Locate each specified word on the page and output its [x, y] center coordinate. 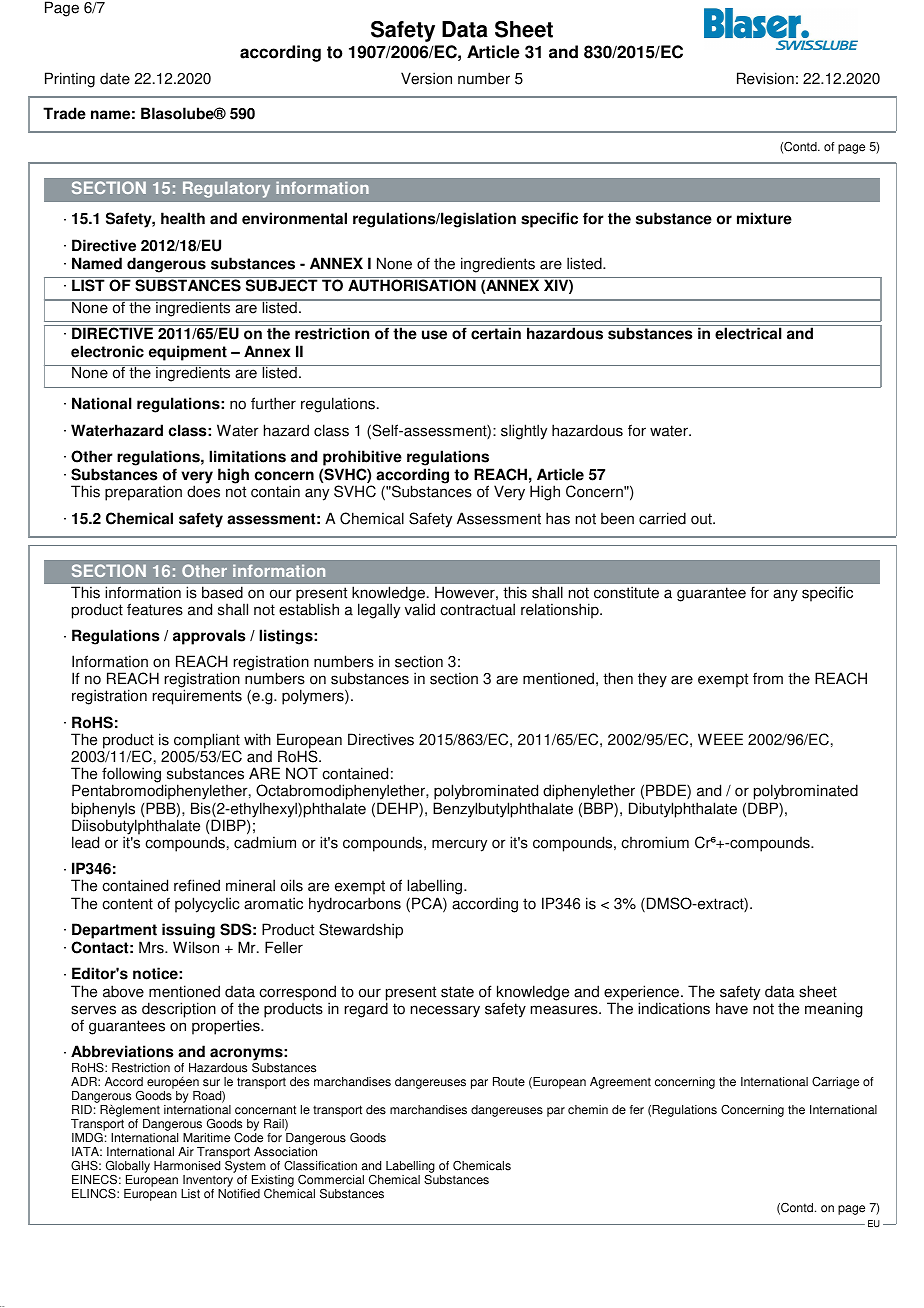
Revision [765, 78]
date [115, 79]
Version [426, 78]
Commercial [331, 1179]
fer [637, 1110]
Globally [128, 1167]
